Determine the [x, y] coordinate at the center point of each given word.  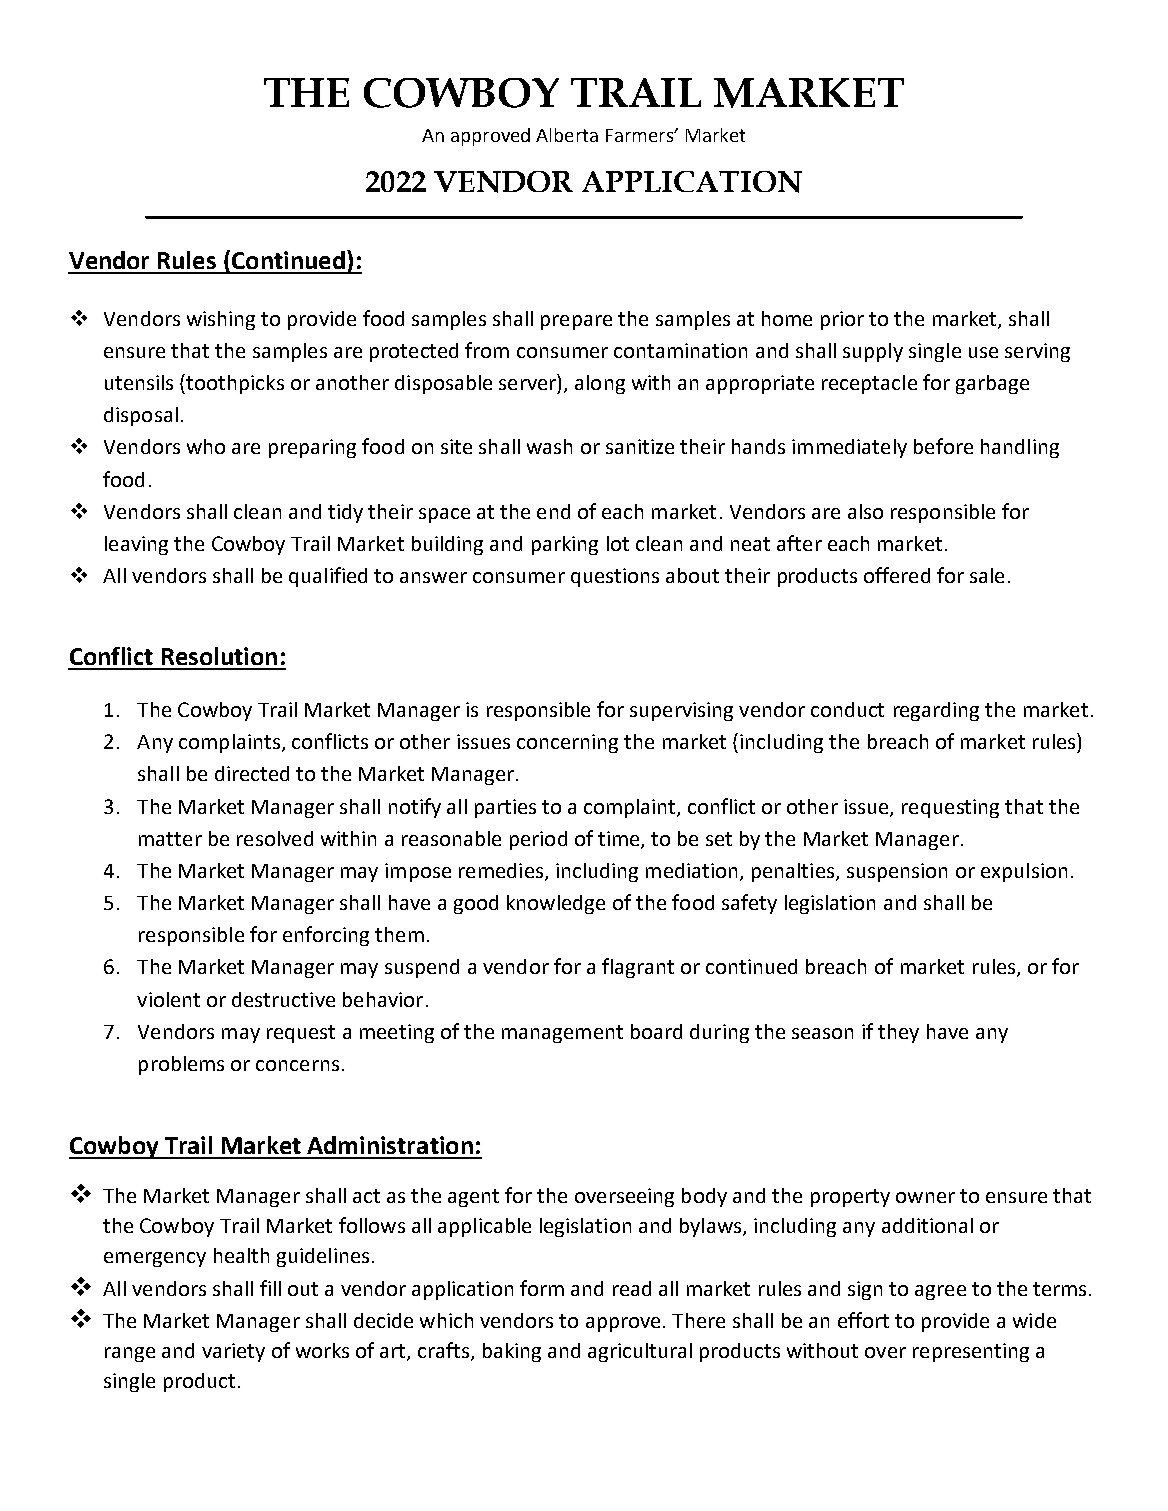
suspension [897, 872]
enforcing [326, 936]
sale [987, 575]
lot [618, 543]
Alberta [567, 135]
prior [842, 320]
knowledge [556, 904]
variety [233, 1352]
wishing [221, 320]
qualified [328, 577]
